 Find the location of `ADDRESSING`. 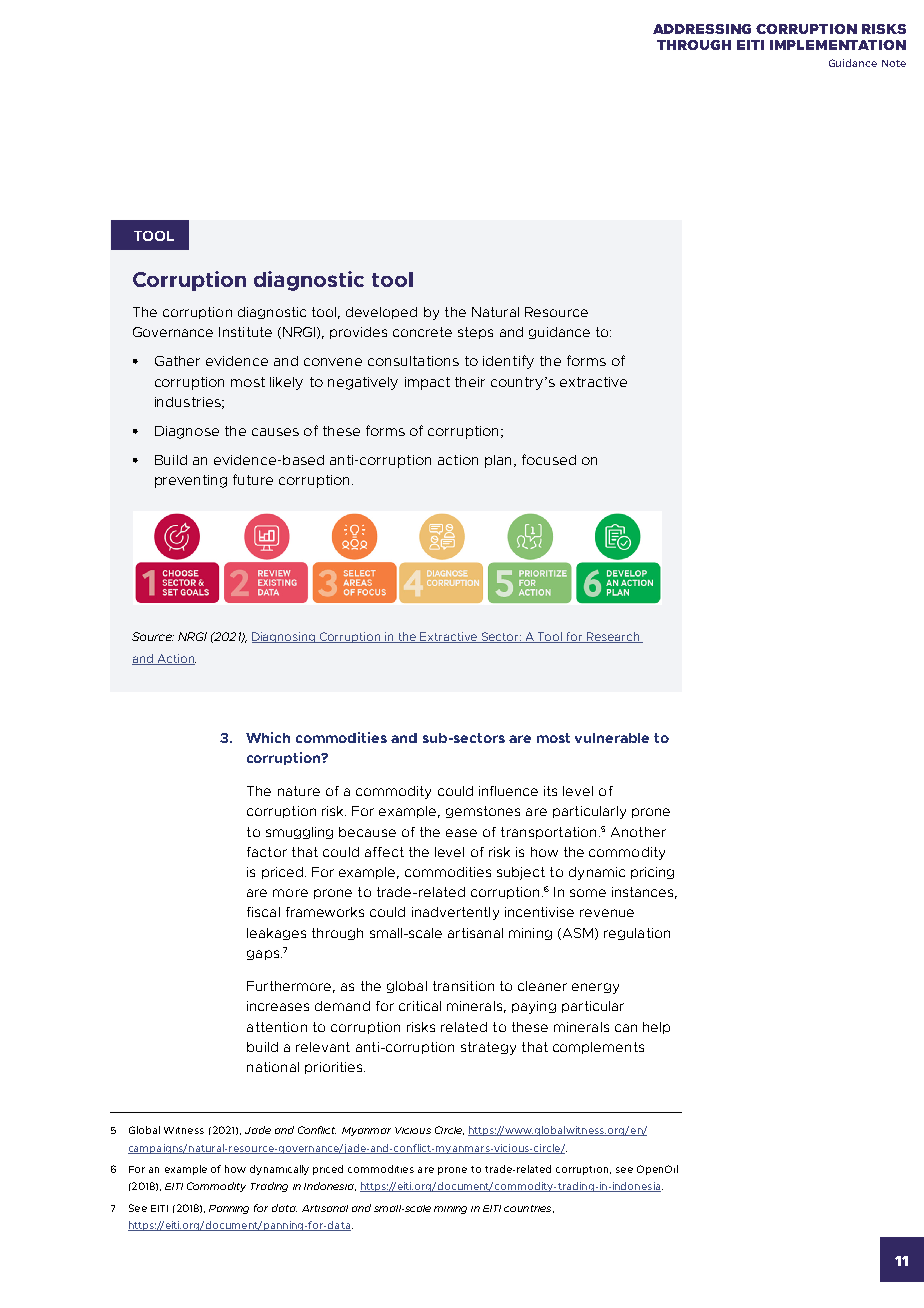

ADDRESSING is located at coordinates (702, 29).
